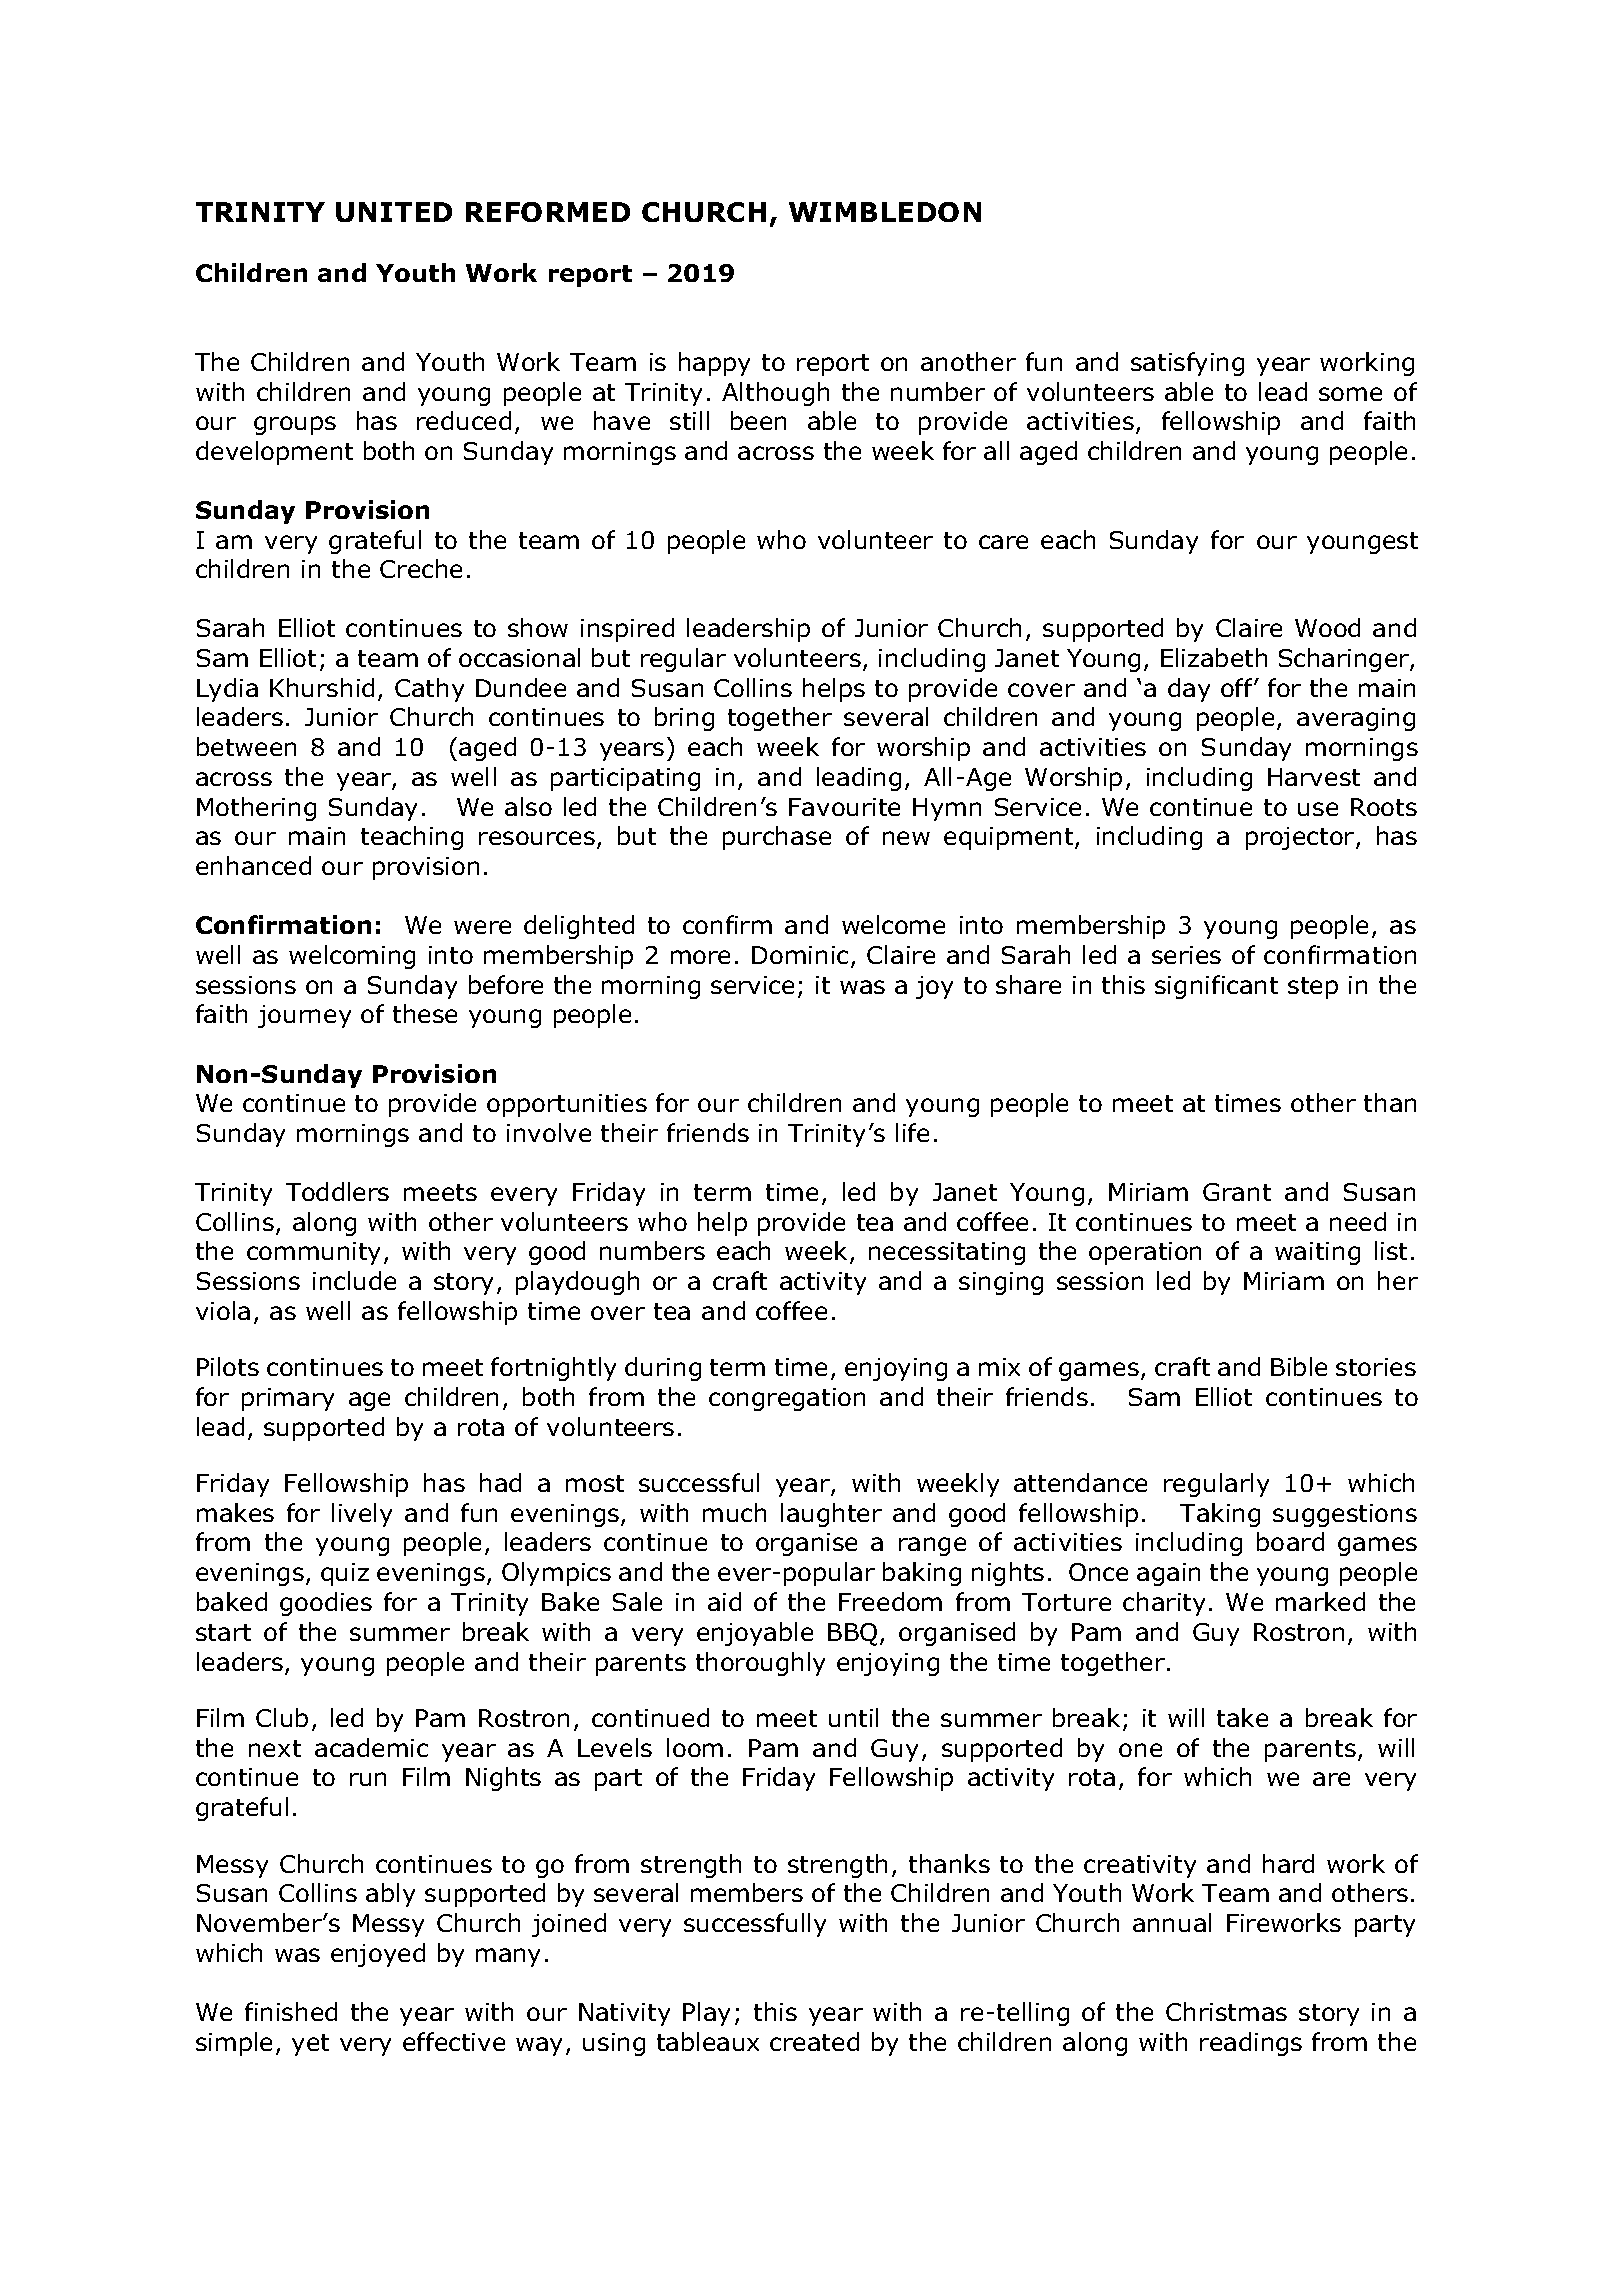 This page has width=1614, height=2281. Describe the element at coordinates (885, 212) in the page. I see `WIMBLEDON` at that location.
